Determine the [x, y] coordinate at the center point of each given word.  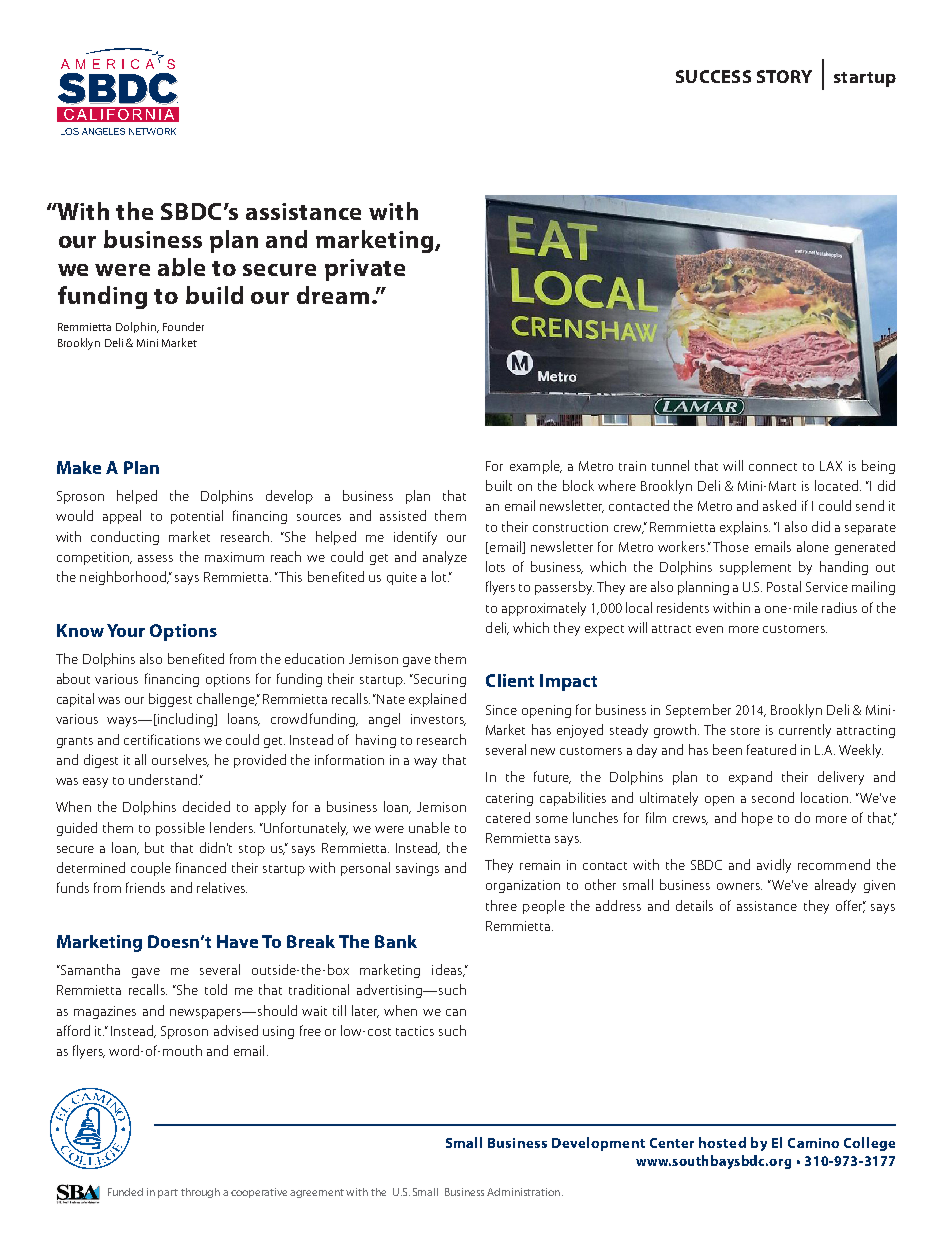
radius [839, 607]
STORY [784, 76]
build [214, 295]
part [168, 1193]
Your [126, 630]
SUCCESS [713, 76]
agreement [317, 1193]
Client [510, 680]
